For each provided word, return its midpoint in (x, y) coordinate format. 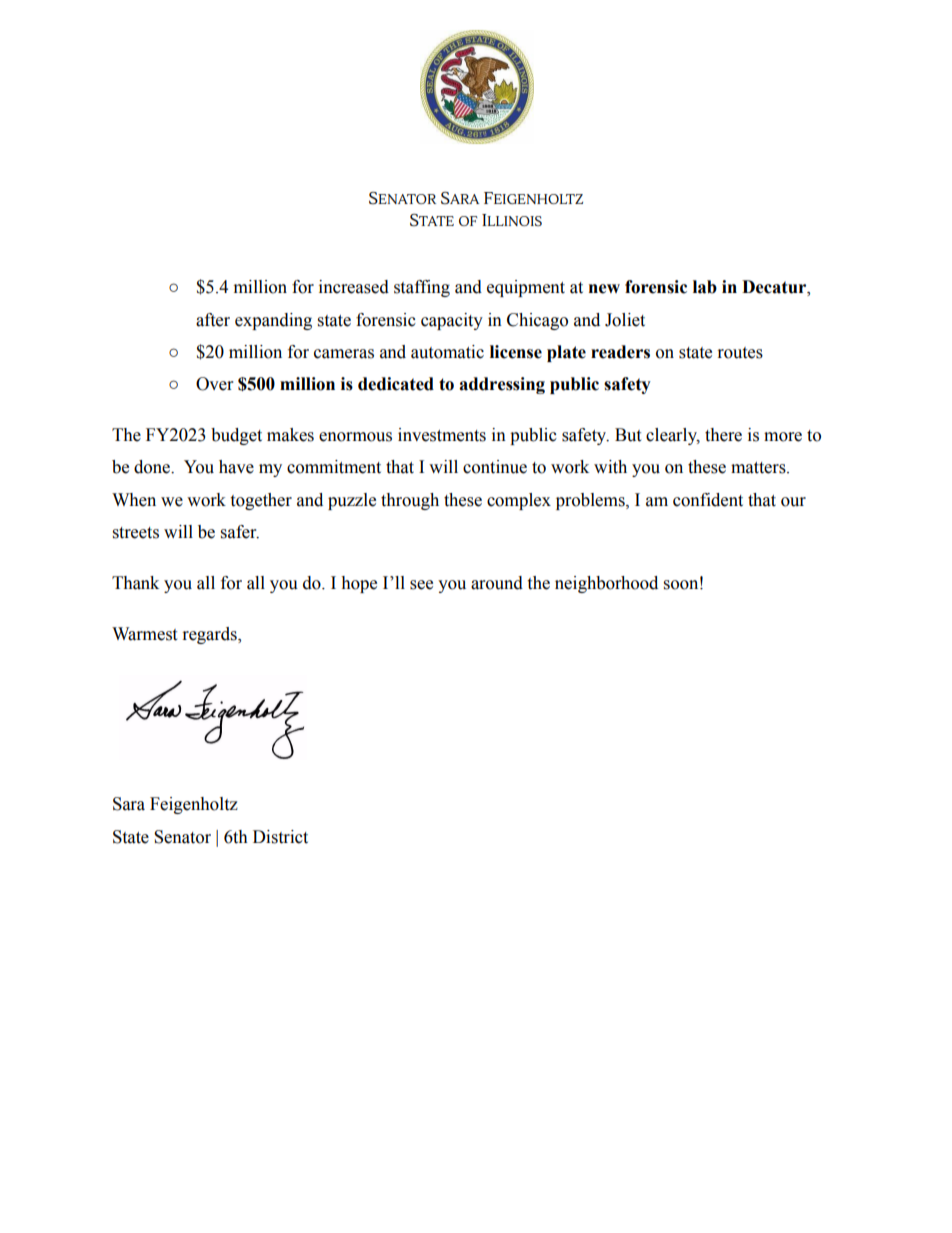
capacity (452, 321)
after (213, 320)
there (723, 435)
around (497, 583)
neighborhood (606, 584)
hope (359, 584)
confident (708, 500)
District (280, 837)
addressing (502, 385)
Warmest (144, 634)
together (261, 501)
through (410, 501)
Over (214, 384)
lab (705, 287)
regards (211, 635)
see (421, 585)
